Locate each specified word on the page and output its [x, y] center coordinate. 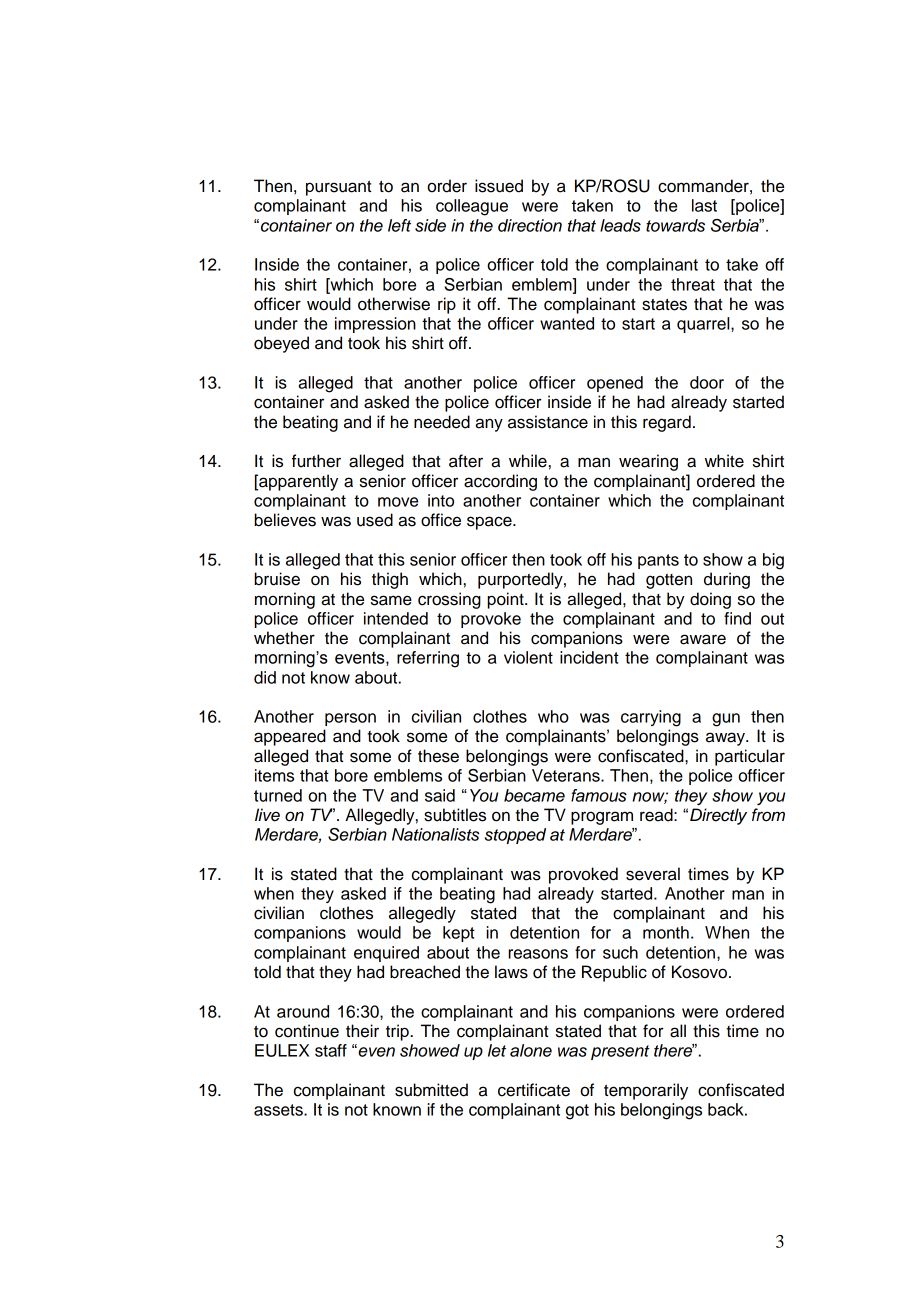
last [704, 205]
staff [331, 1050]
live [267, 815]
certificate [534, 1090]
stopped [515, 836]
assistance [548, 422]
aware [703, 639]
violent [528, 657]
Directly [718, 816]
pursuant [338, 188]
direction [530, 225]
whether [284, 638]
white [724, 461]
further [316, 461]
